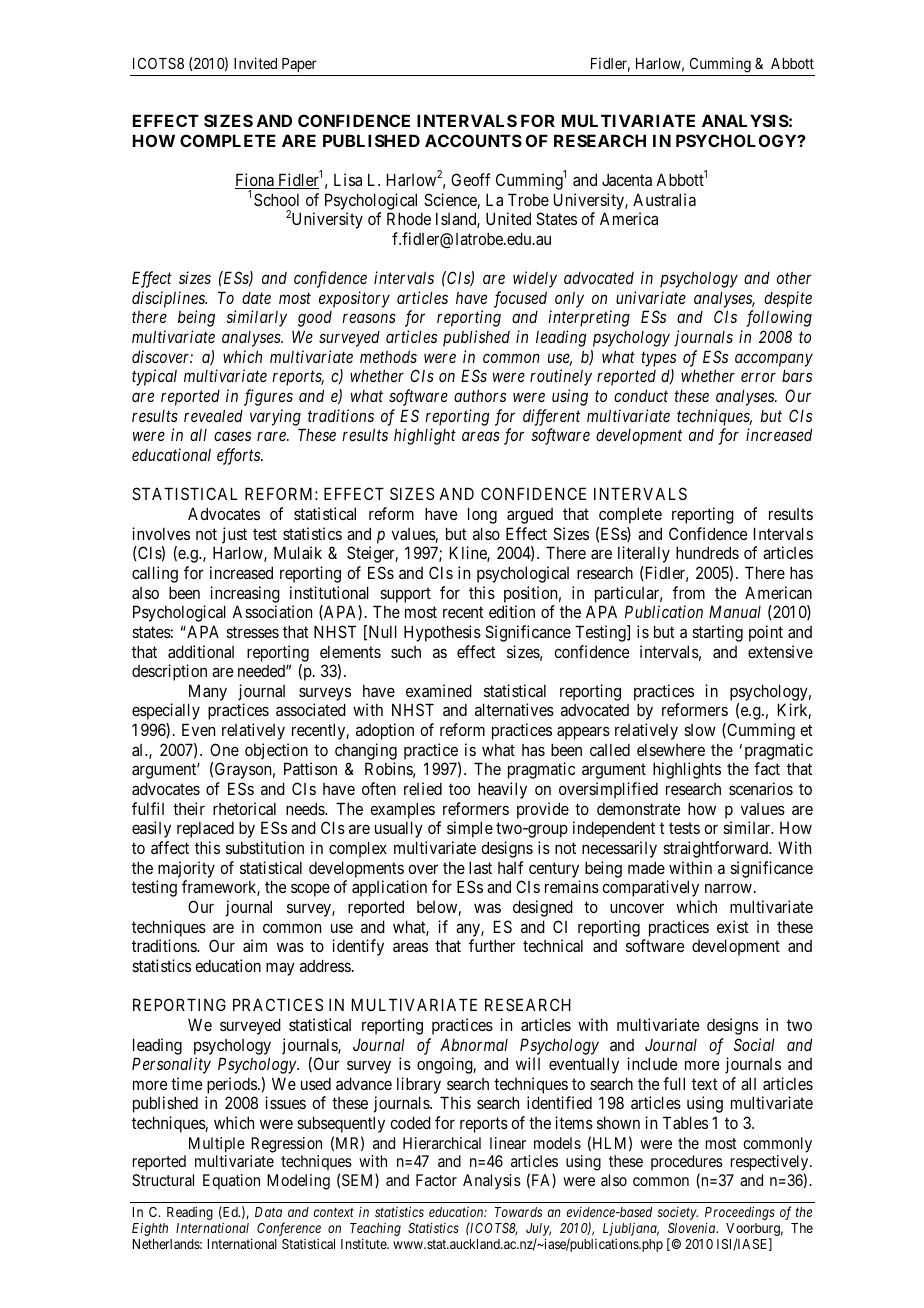 The height and width of the screenshot is (1308, 924). I want to click on Australia, so click(664, 199).
